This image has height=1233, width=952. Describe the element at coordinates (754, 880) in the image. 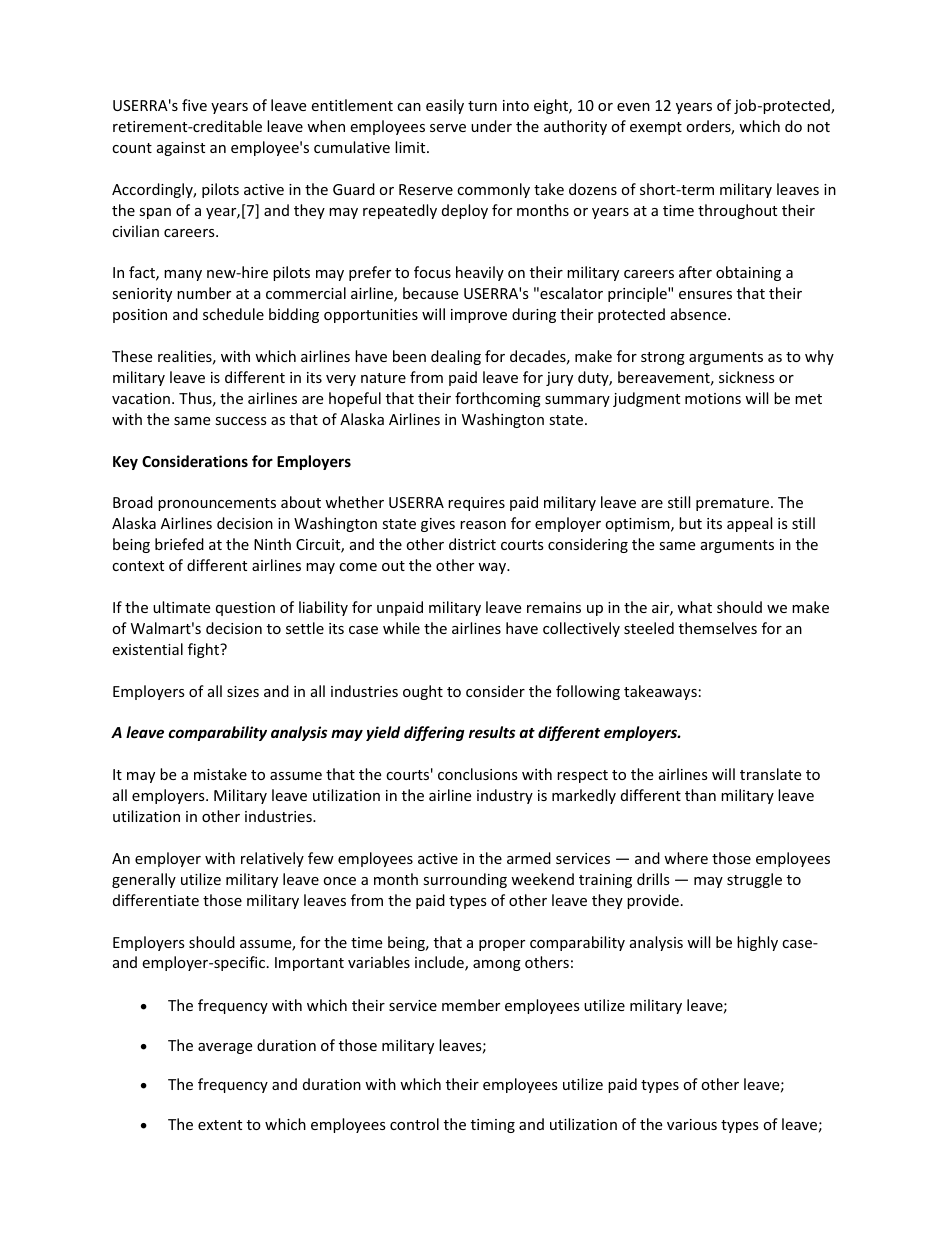

I see `struggle` at that location.
